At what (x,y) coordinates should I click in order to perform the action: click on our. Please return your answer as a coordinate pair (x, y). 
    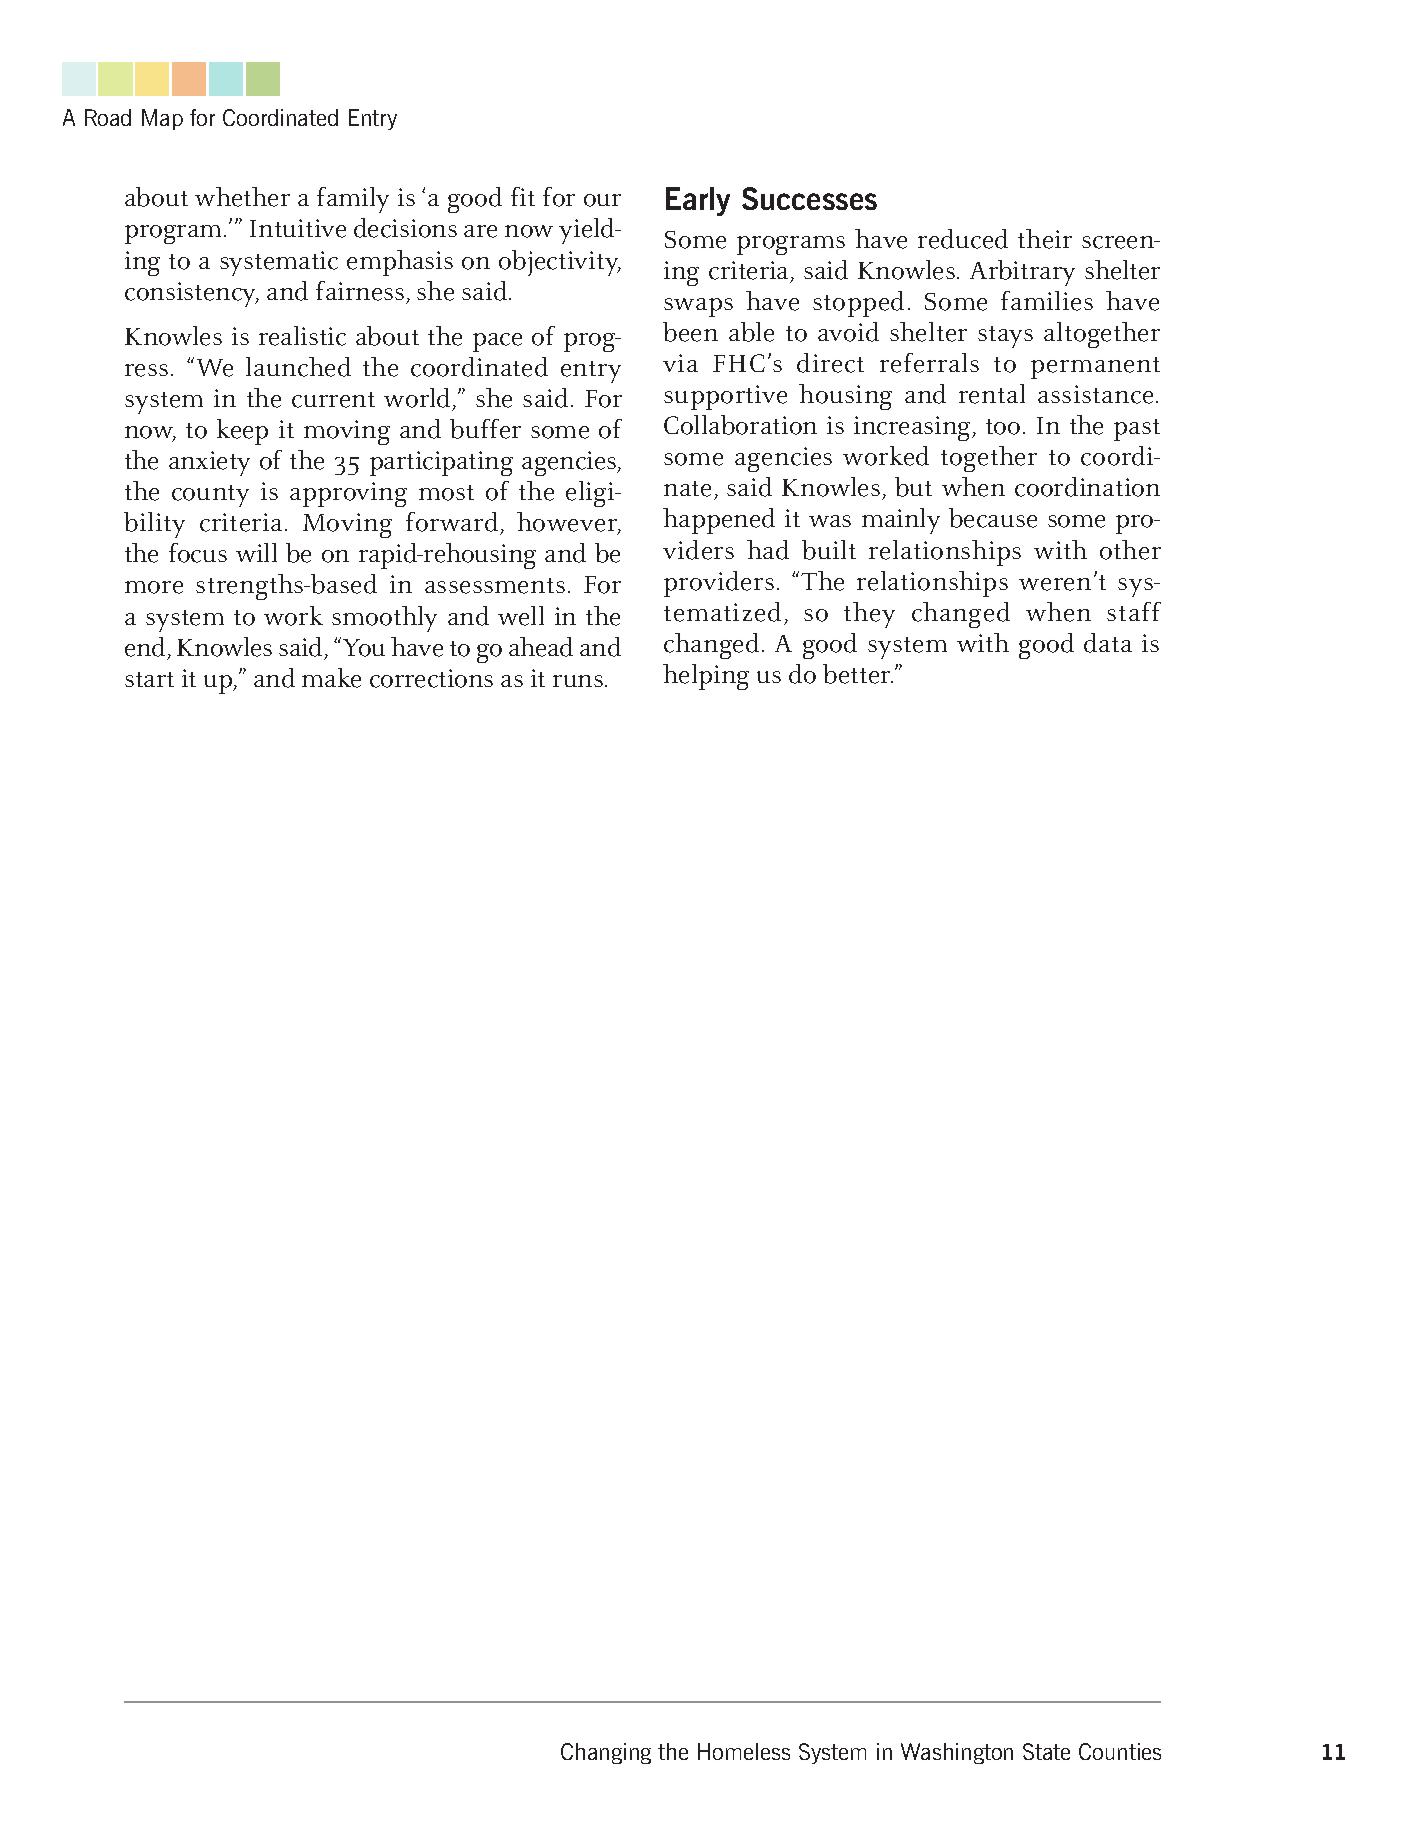
    Looking at the image, I should click on (602, 200).
